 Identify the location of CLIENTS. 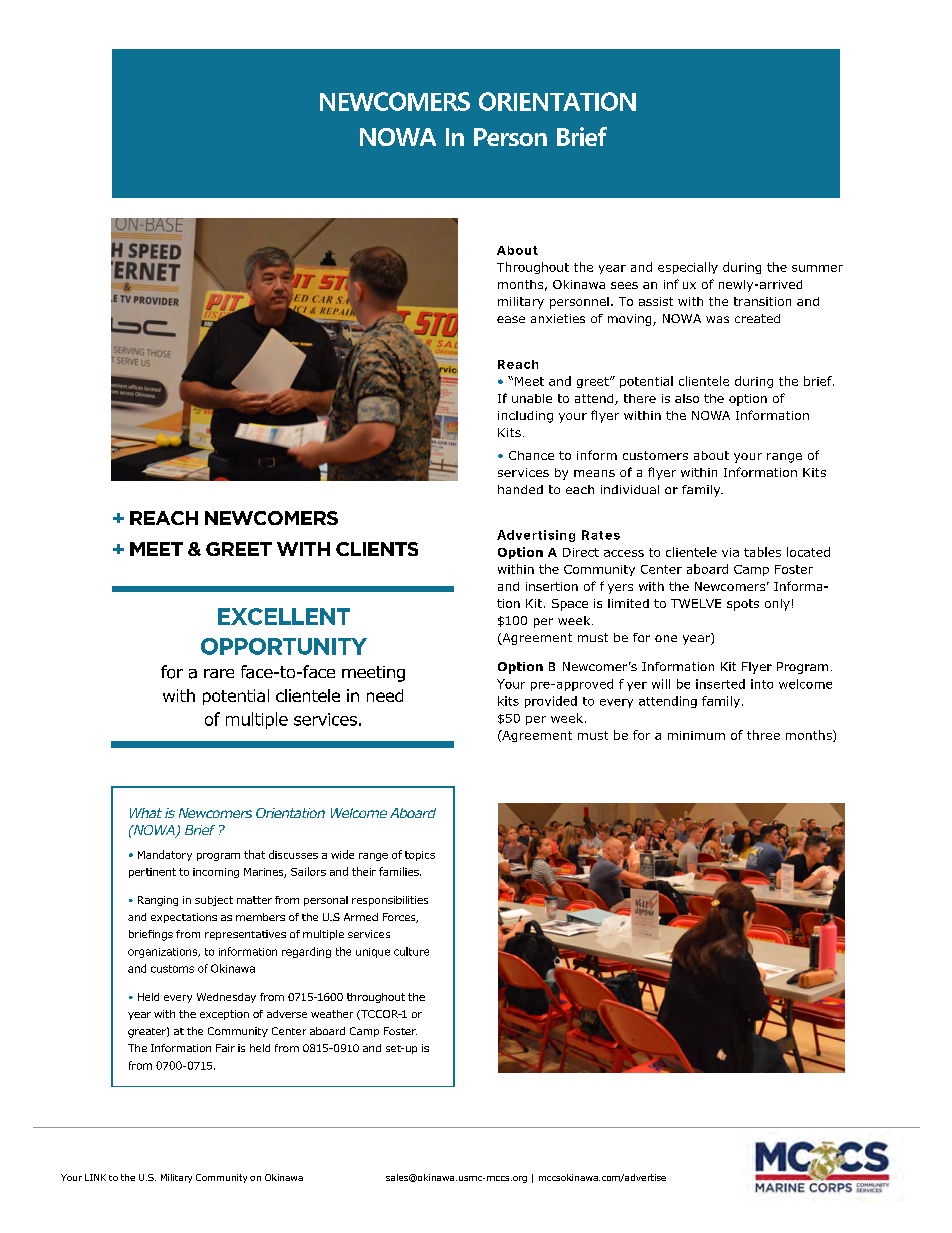
(377, 549).
